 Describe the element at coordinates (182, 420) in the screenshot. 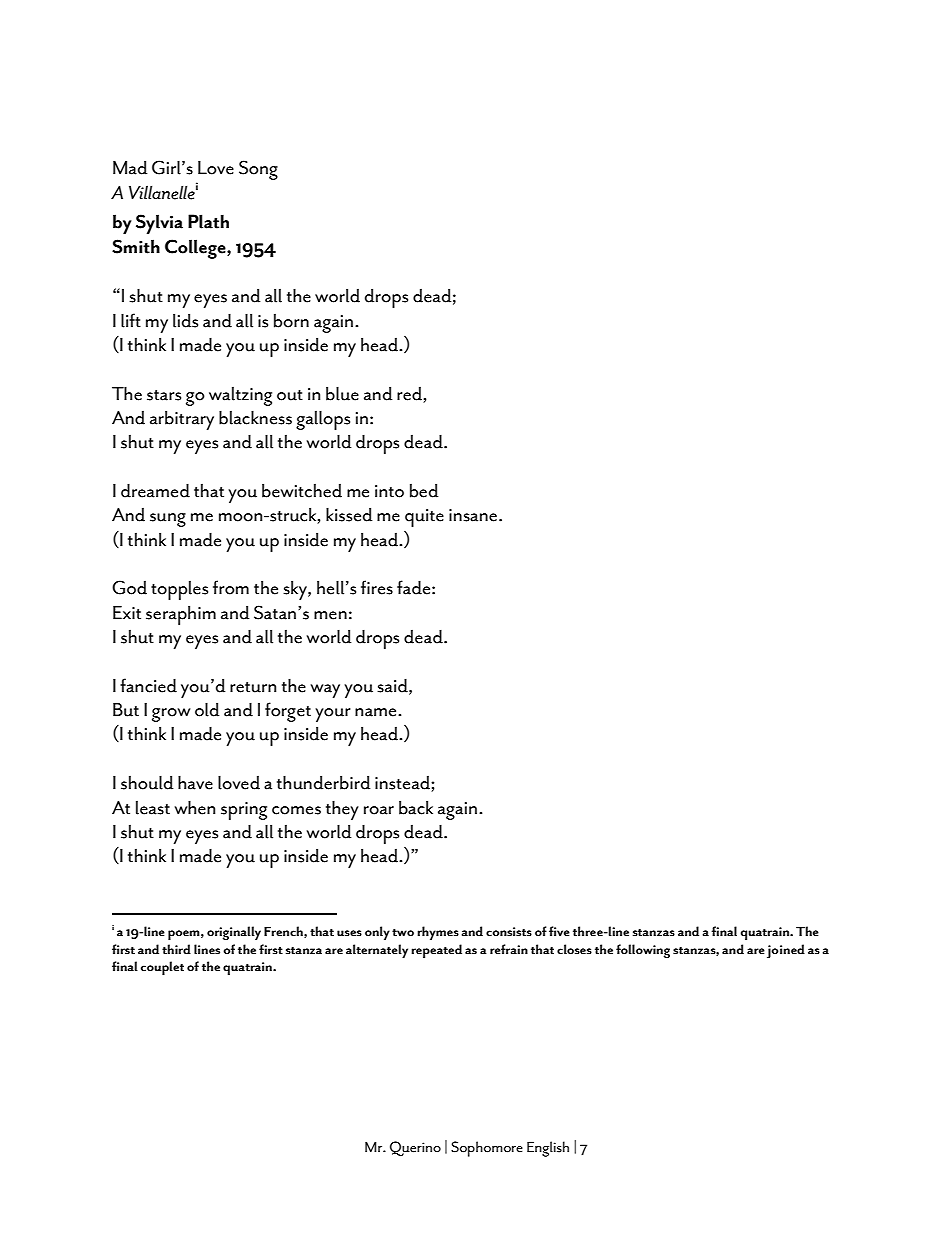

I see `arbitrary` at that location.
